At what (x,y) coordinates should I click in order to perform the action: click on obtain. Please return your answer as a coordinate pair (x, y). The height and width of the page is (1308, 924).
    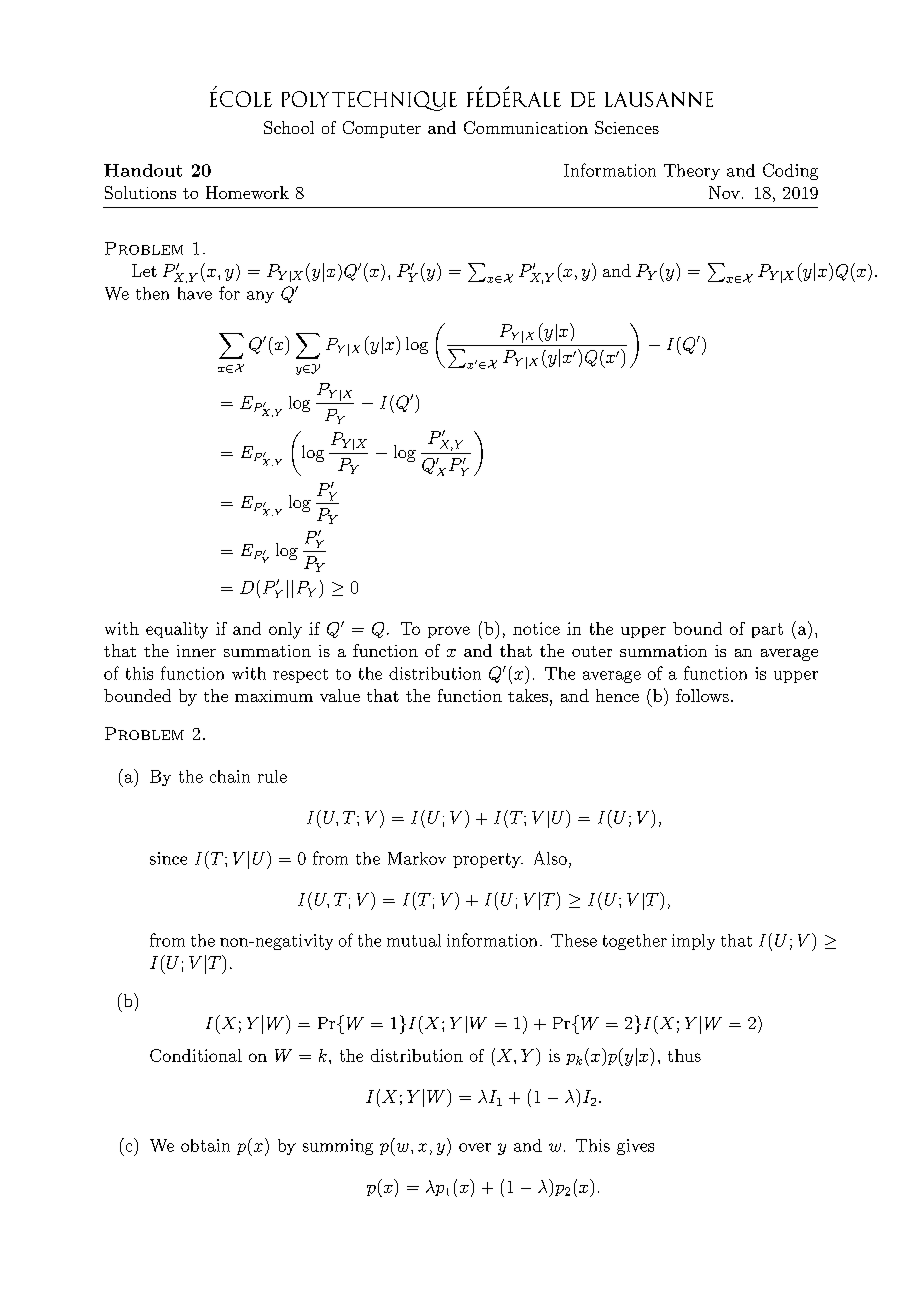
    Looking at the image, I should click on (205, 1145).
